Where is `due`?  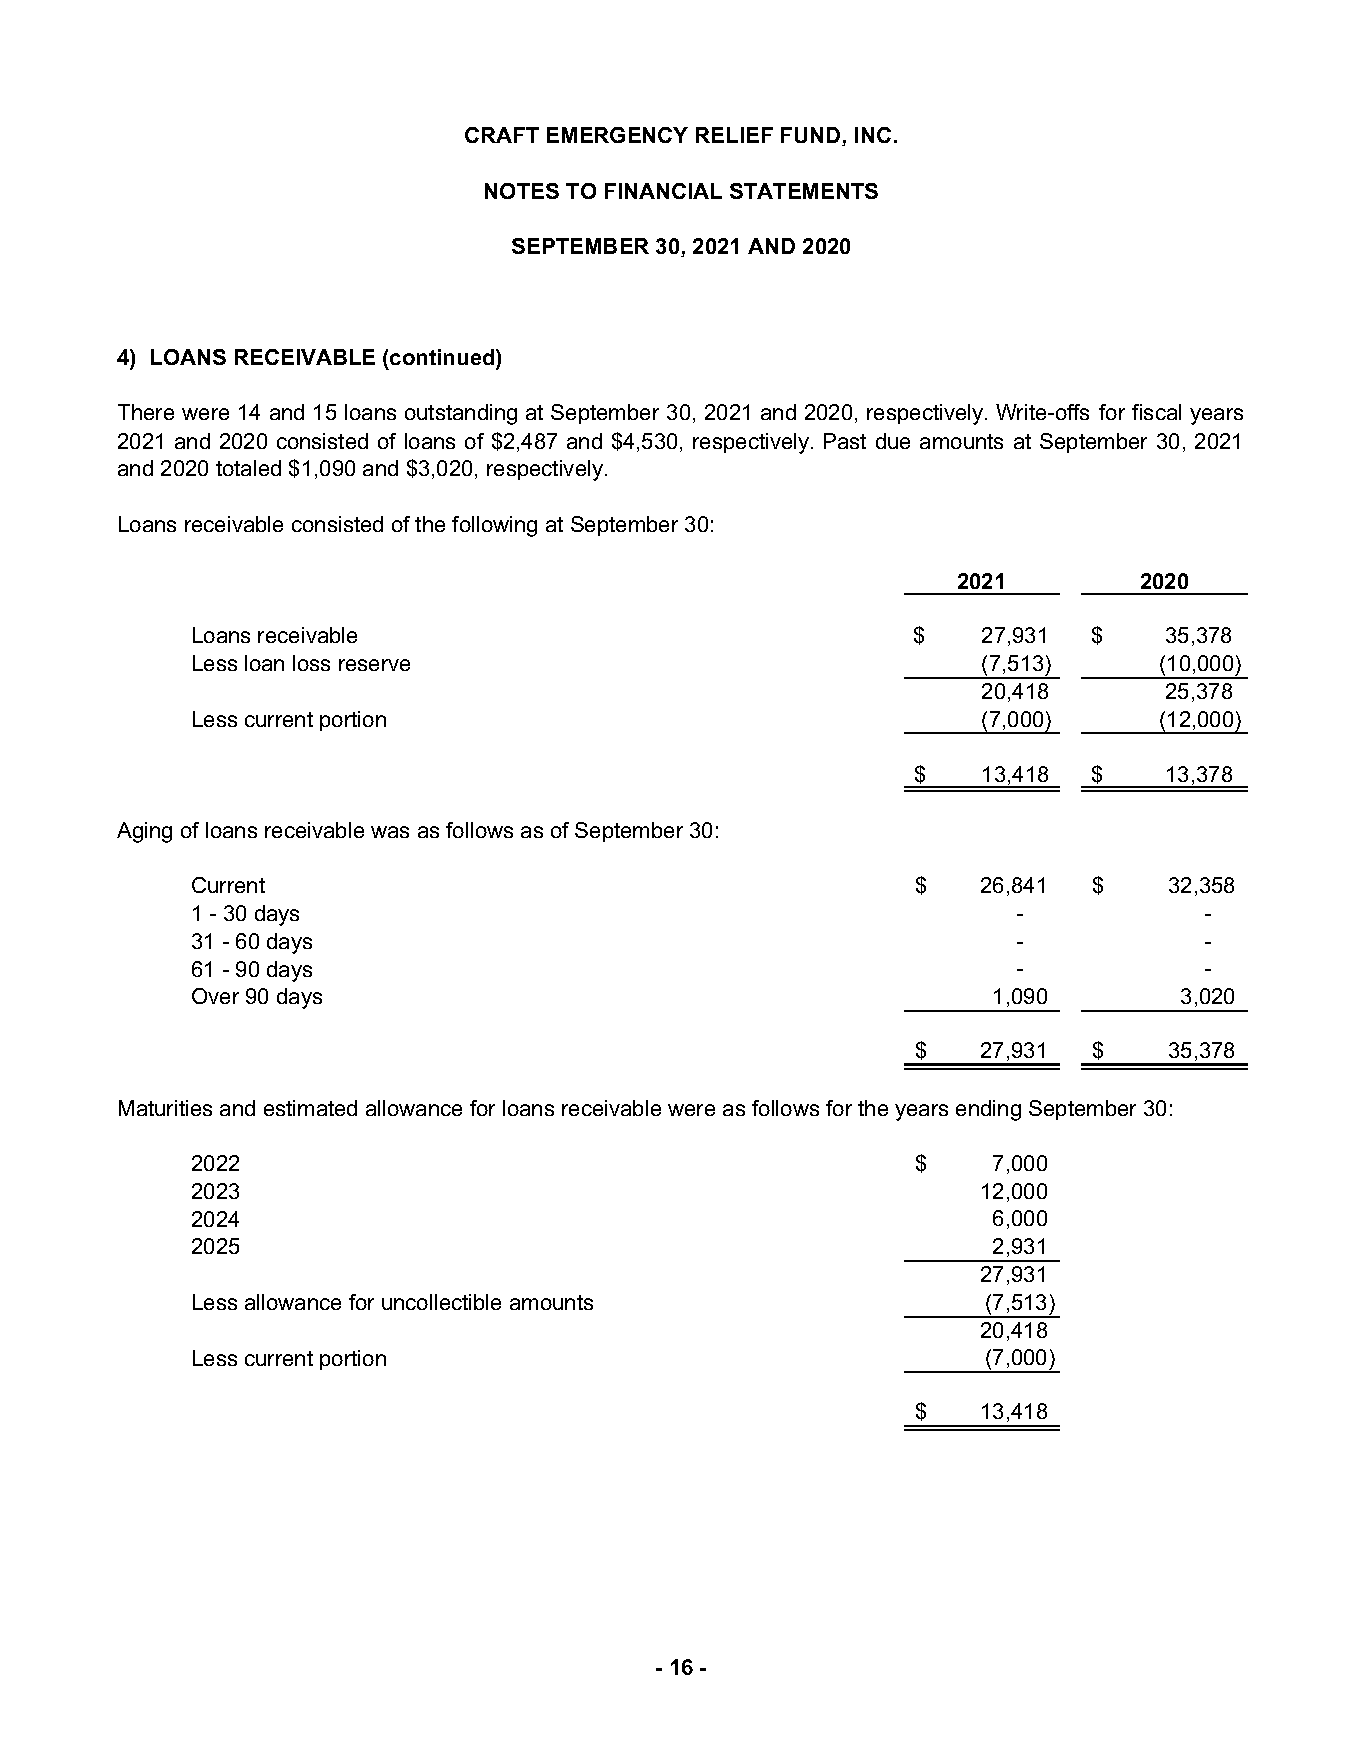
due is located at coordinates (893, 441).
